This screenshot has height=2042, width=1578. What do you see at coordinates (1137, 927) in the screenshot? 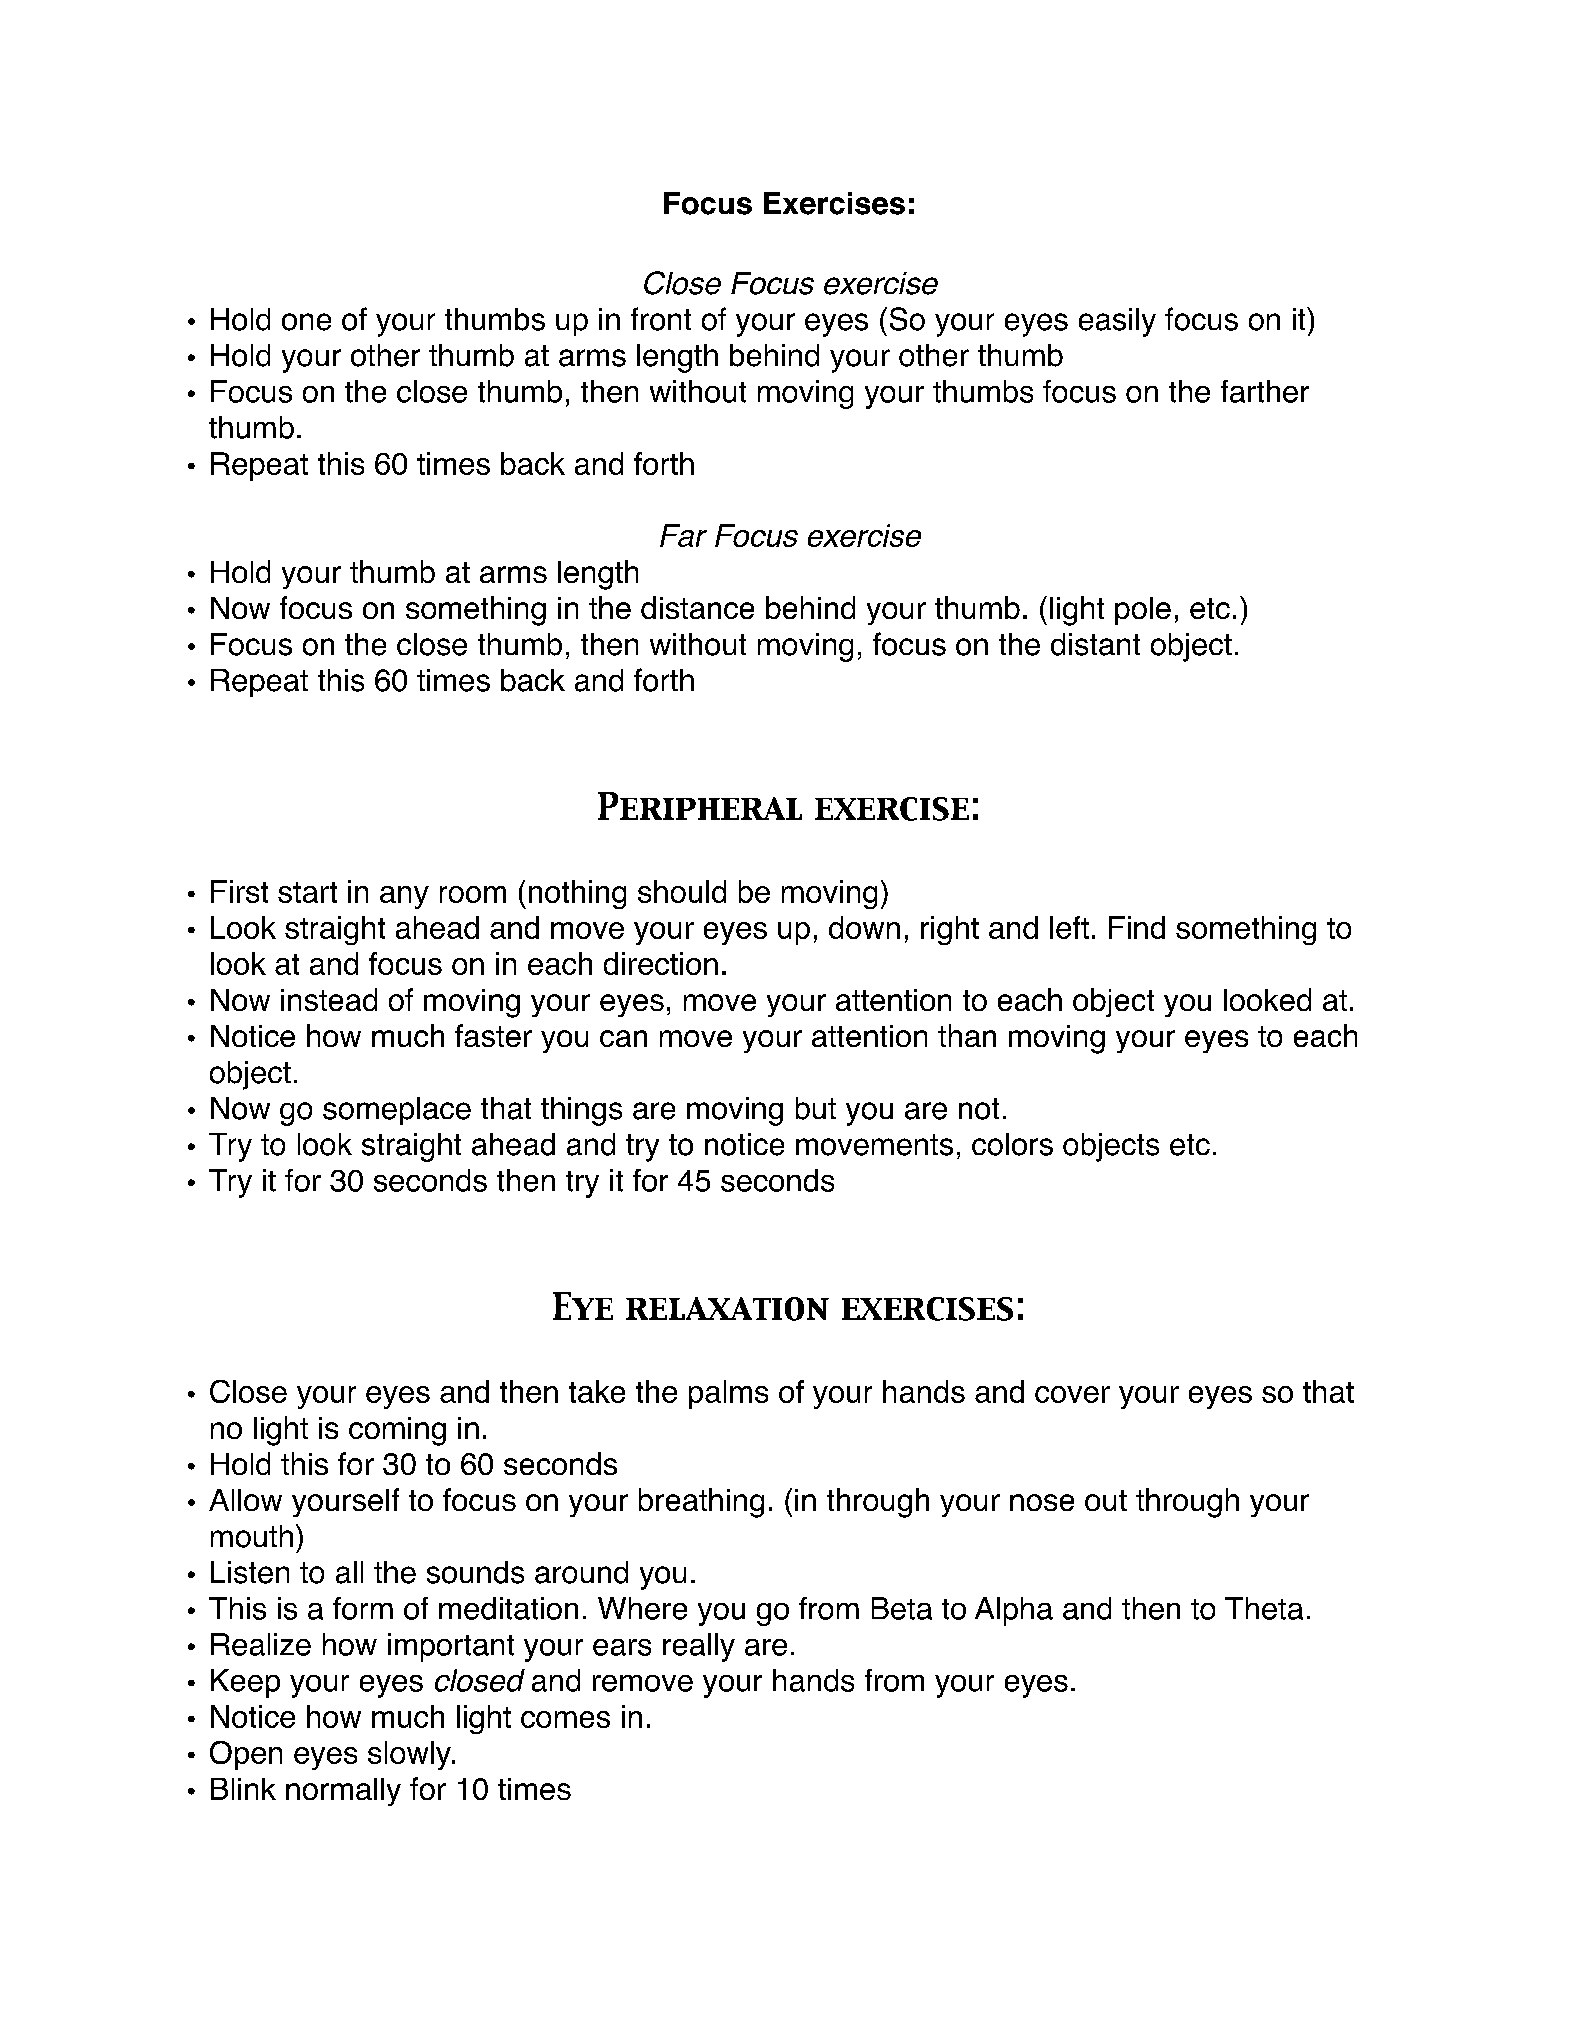
I see `Find` at bounding box center [1137, 927].
